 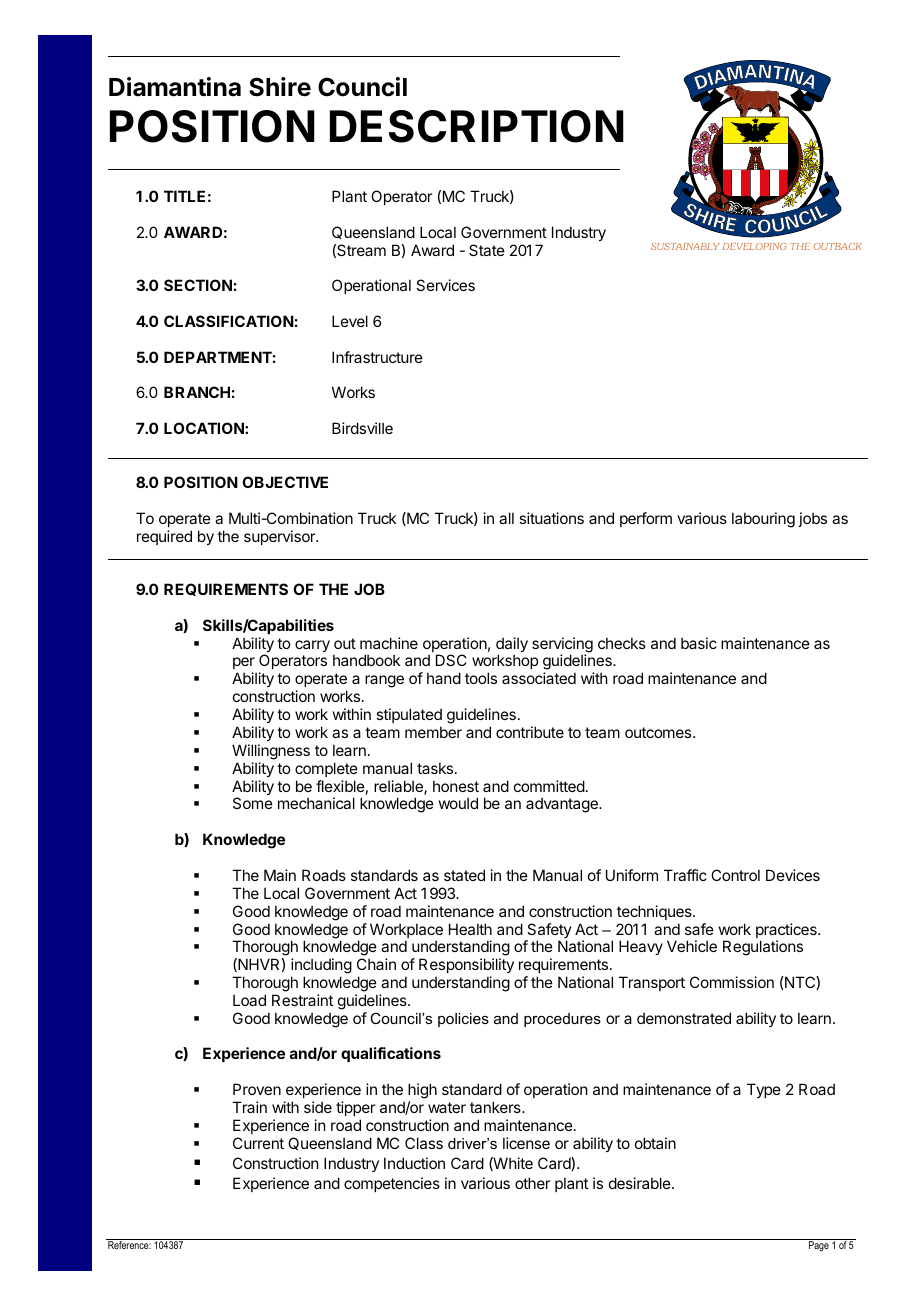 I want to click on Shire, so click(x=280, y=87).
